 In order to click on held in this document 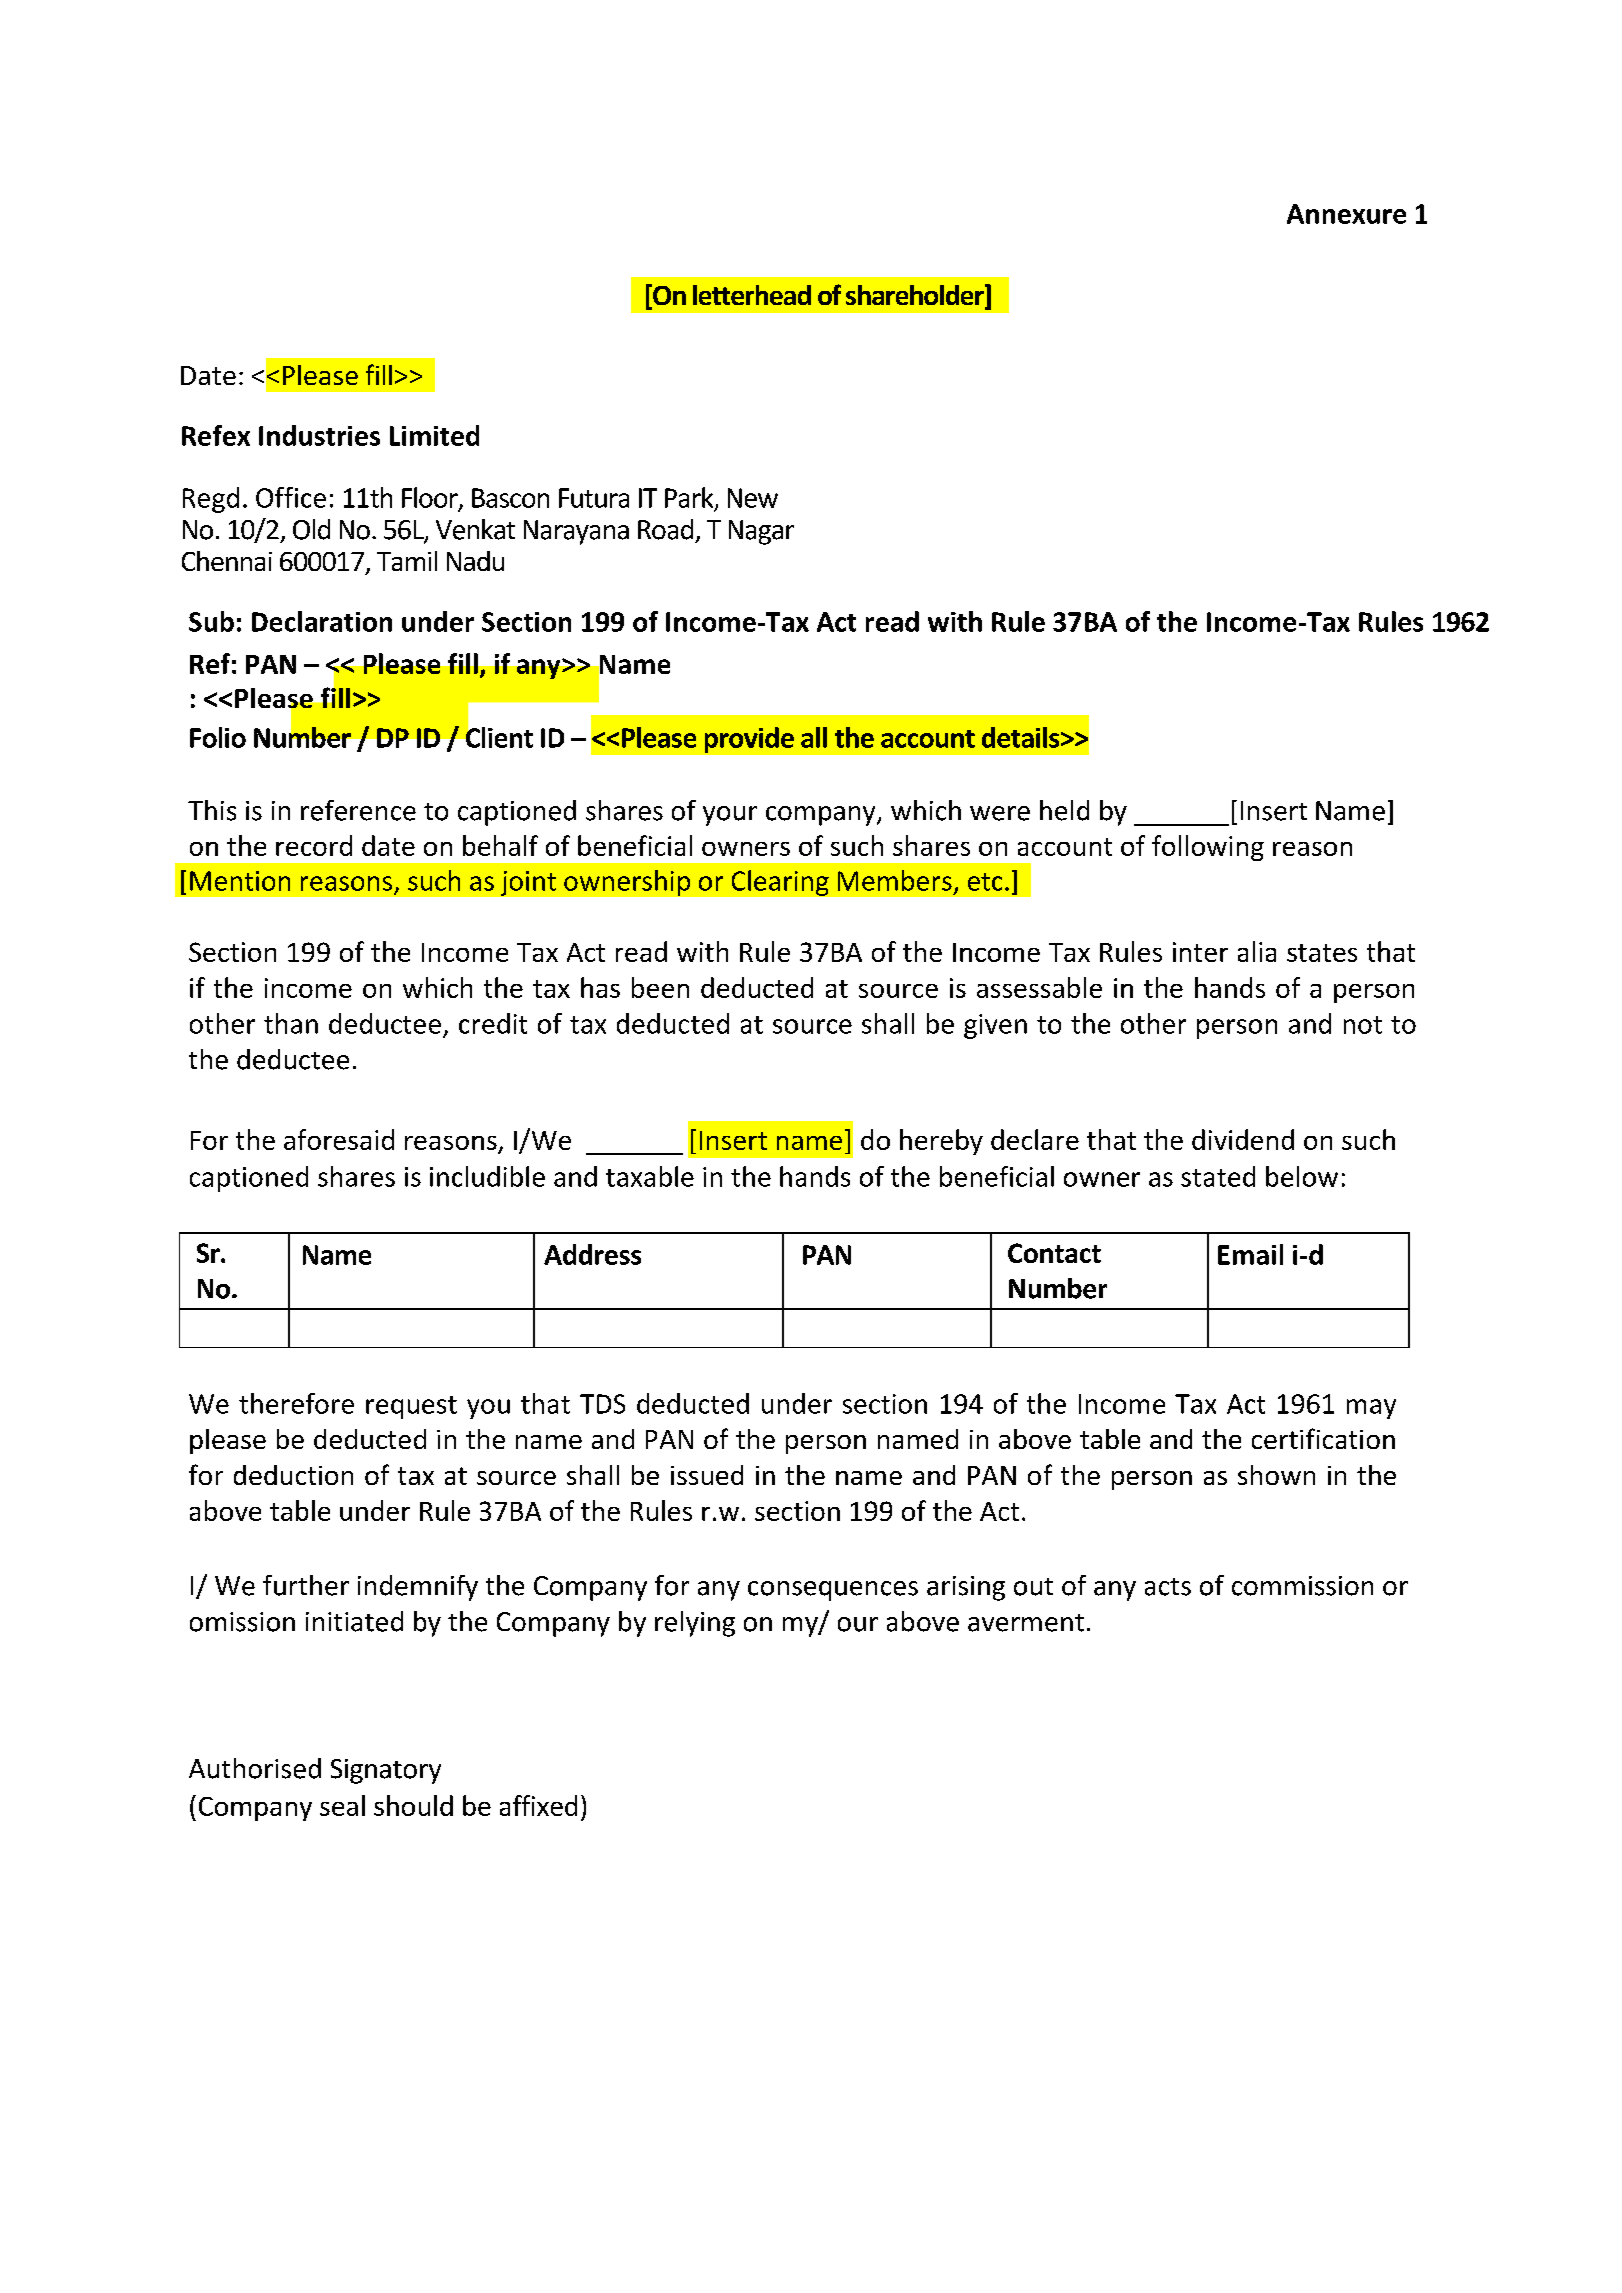, I will do `click(1064, 810)`.
